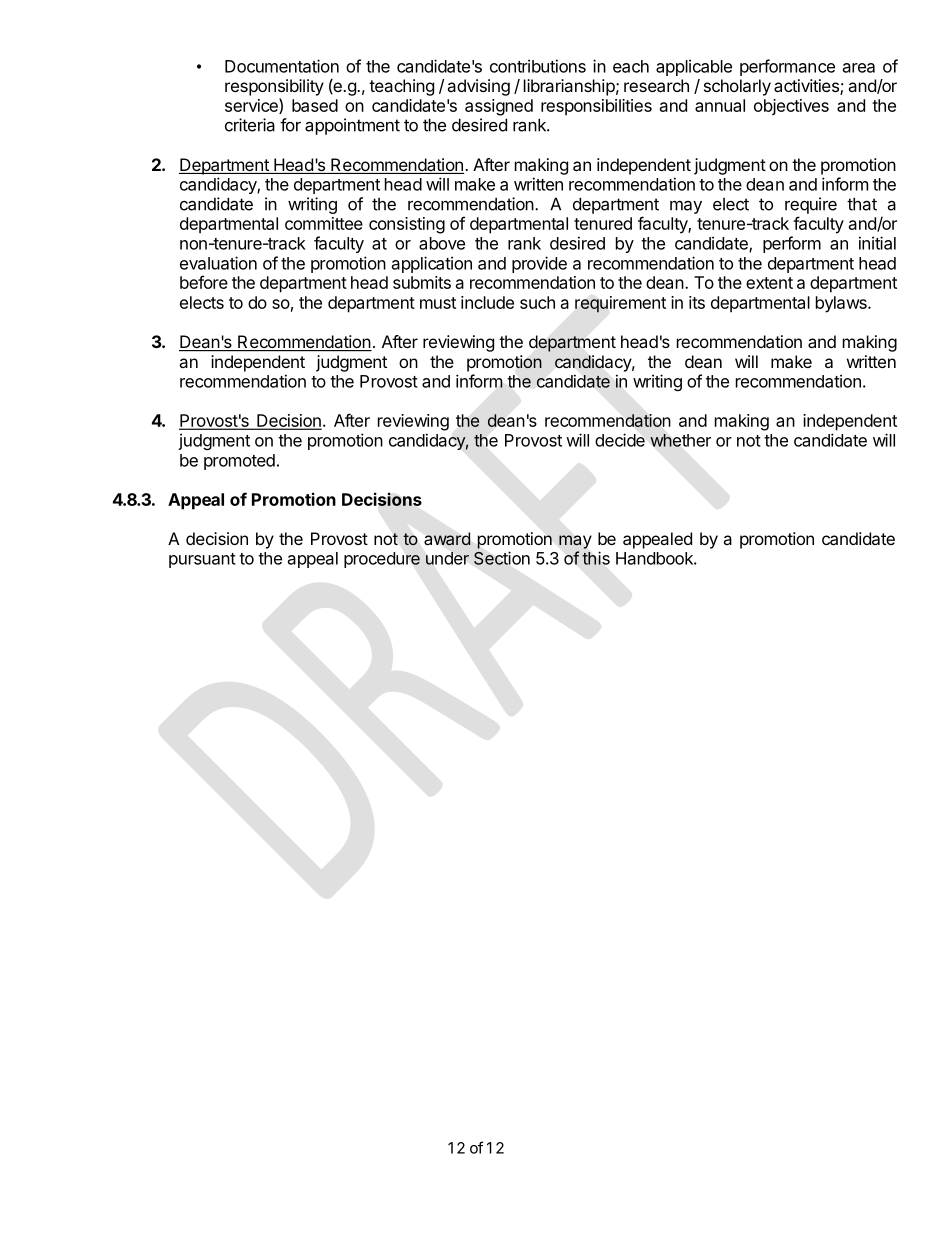  Describe the element at coordinates (862, 204) in the screenshot. I see `that` at that location.
